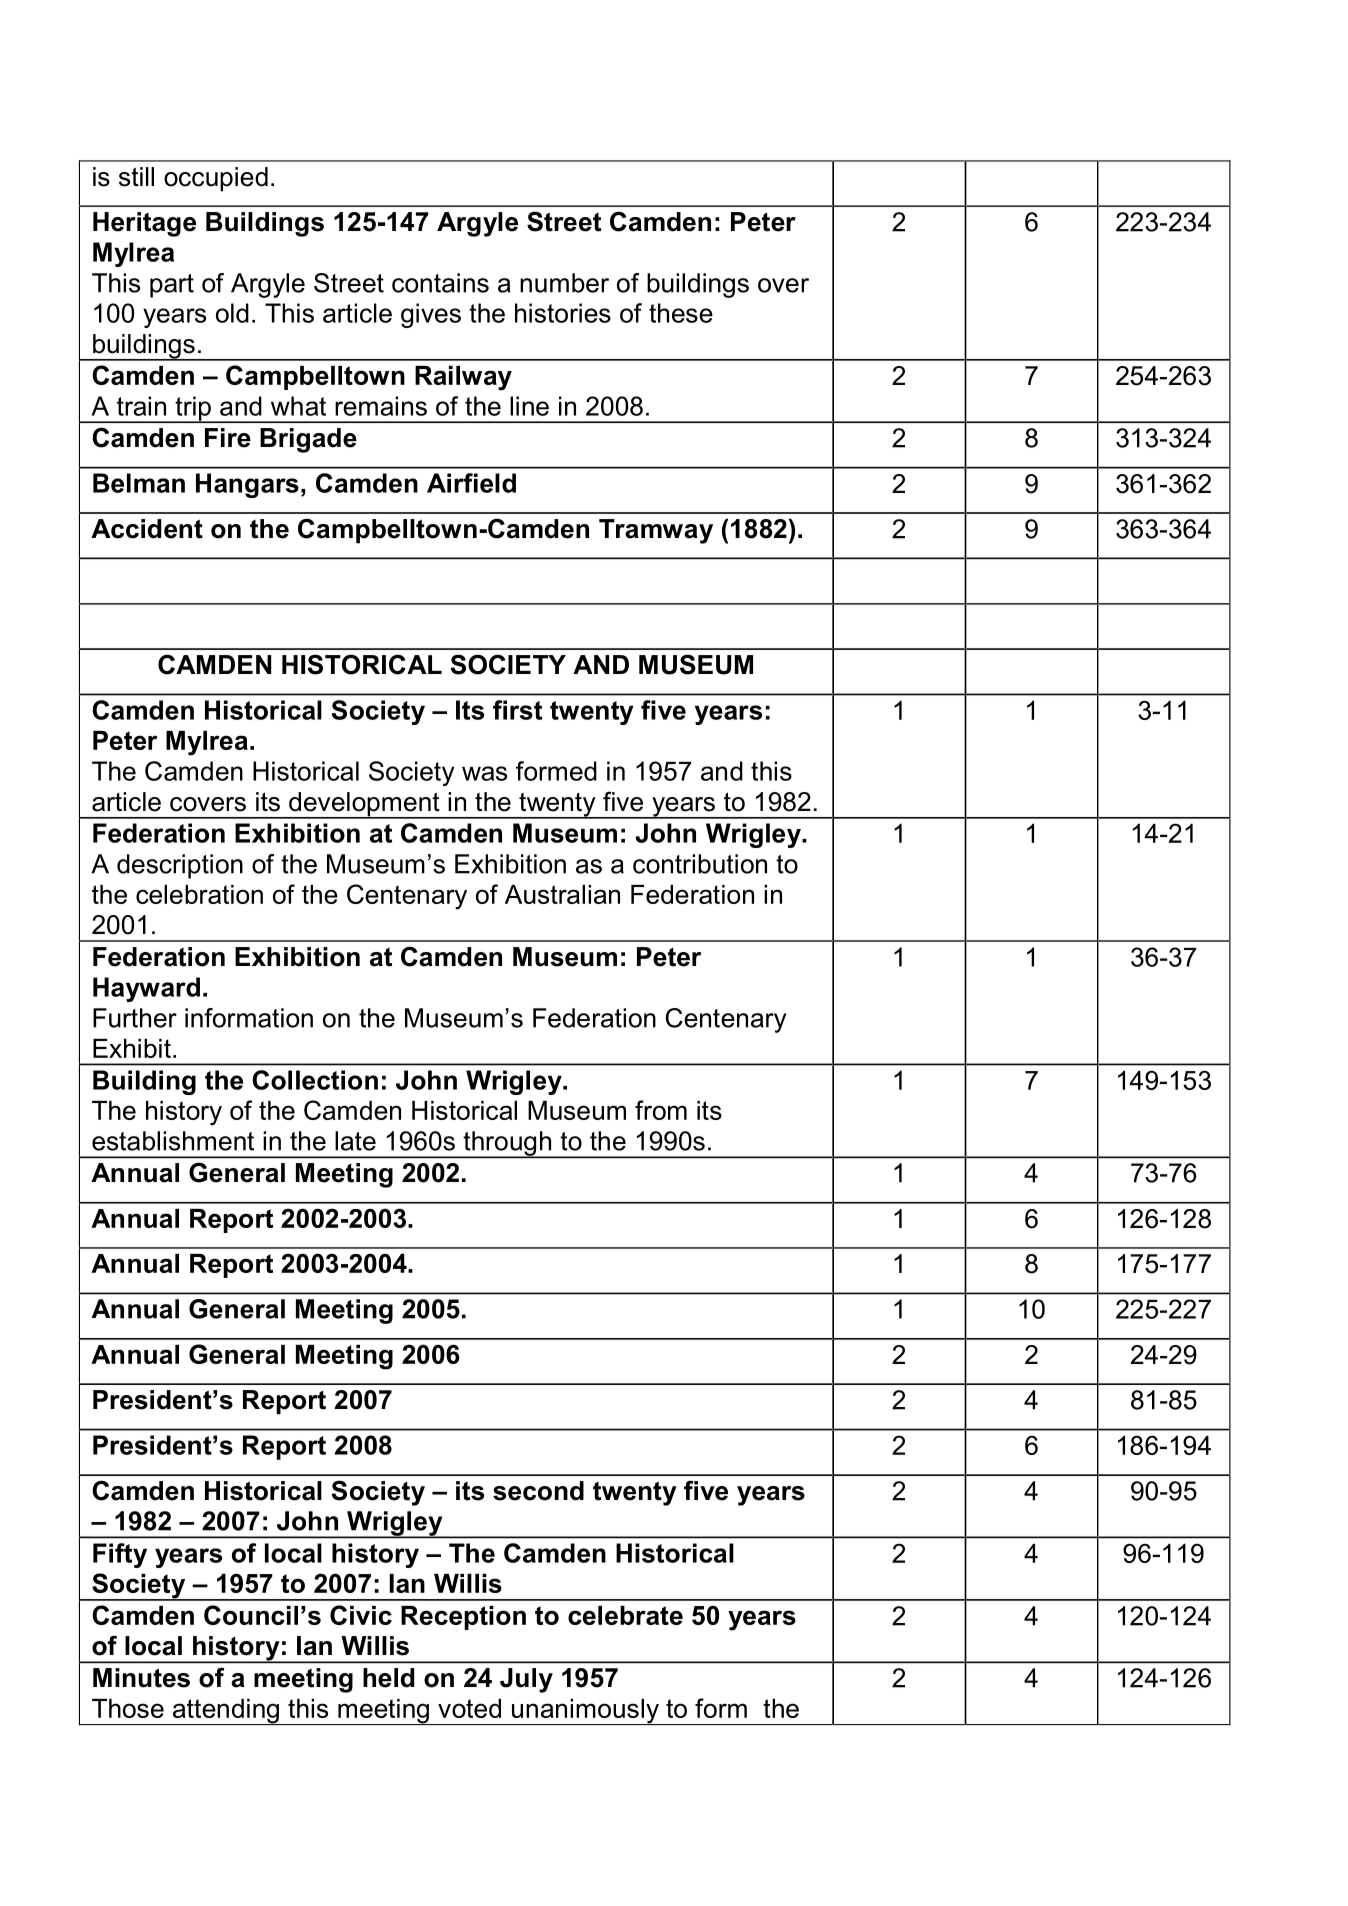  What do you see at coordinates (562, 894) in the image?
I see `Australian` at bounding box center [562, 894].
